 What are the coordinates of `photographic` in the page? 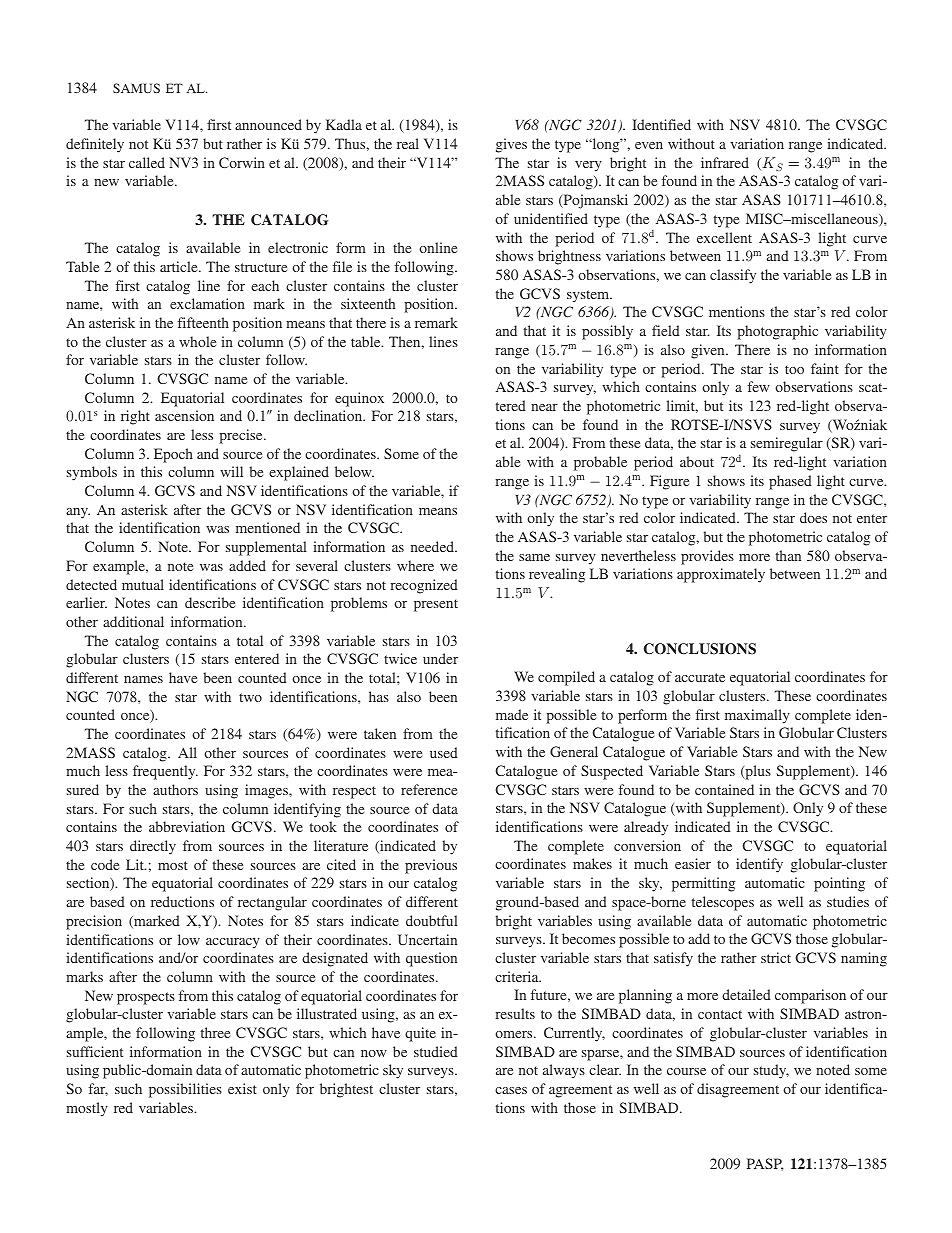 It's located at (777, 332).
